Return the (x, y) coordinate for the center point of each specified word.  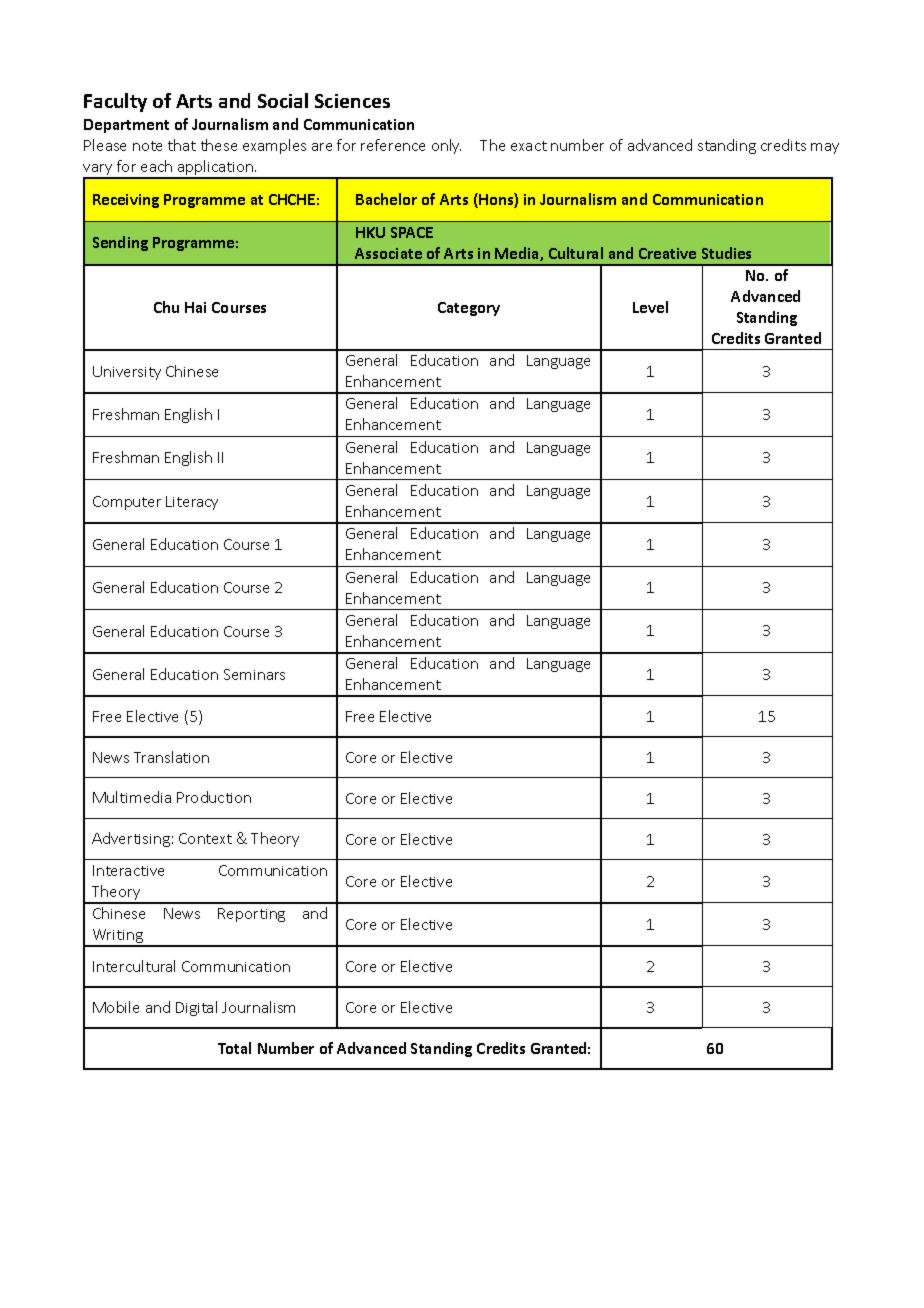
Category (469, 309)
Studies (726, 253)
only (446, 146)
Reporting (251, 915)
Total (234, 1048)
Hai (195, 307)
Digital (196, 1008)
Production (214, 797)
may (825, 148)
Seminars (254, 674)
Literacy (192, 503)
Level (650, 307)
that (182, 145)
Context (205, 838)
